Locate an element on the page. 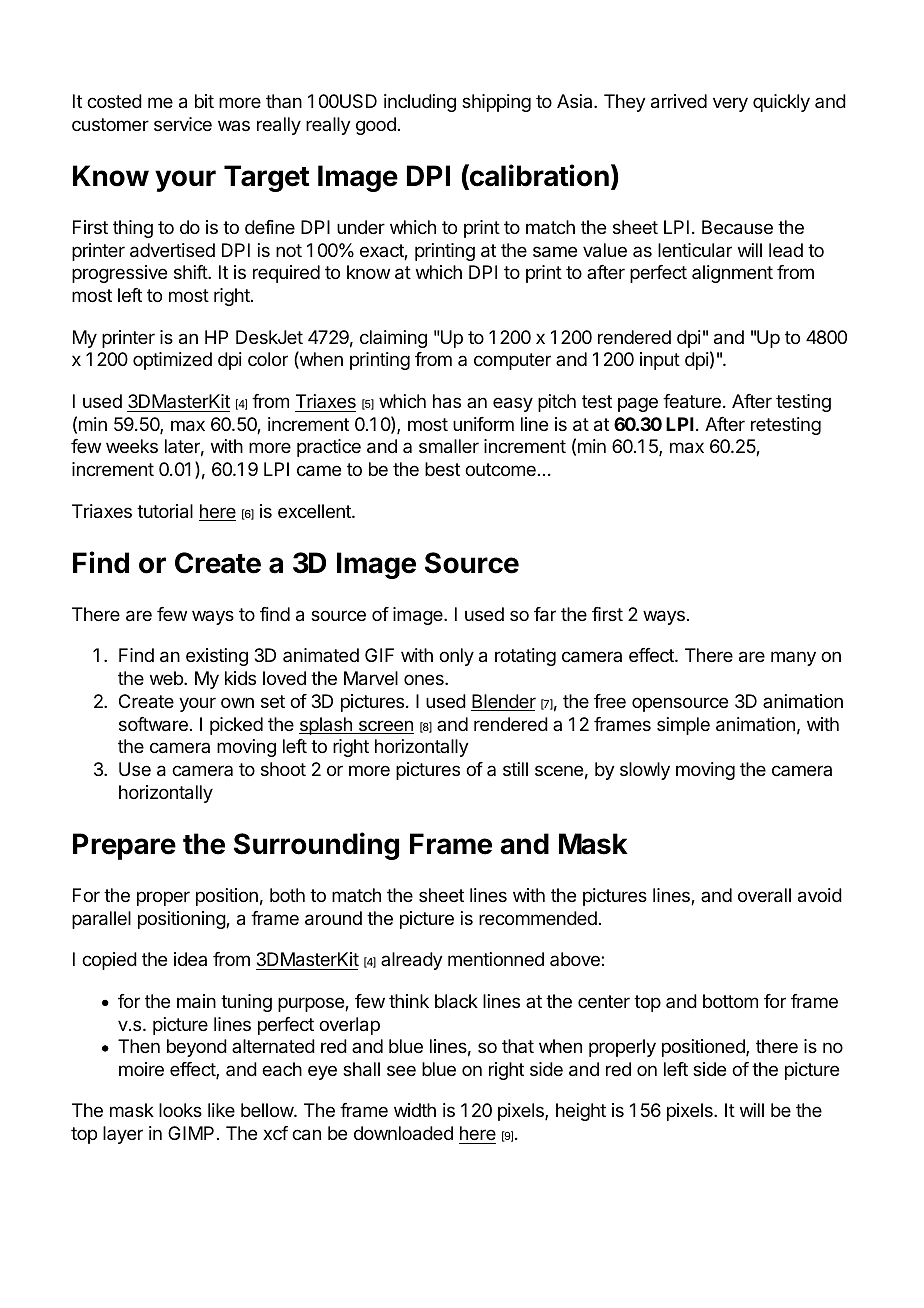 The width and height of the document is (924, 1308). very is located at coordinates (730, 104).
